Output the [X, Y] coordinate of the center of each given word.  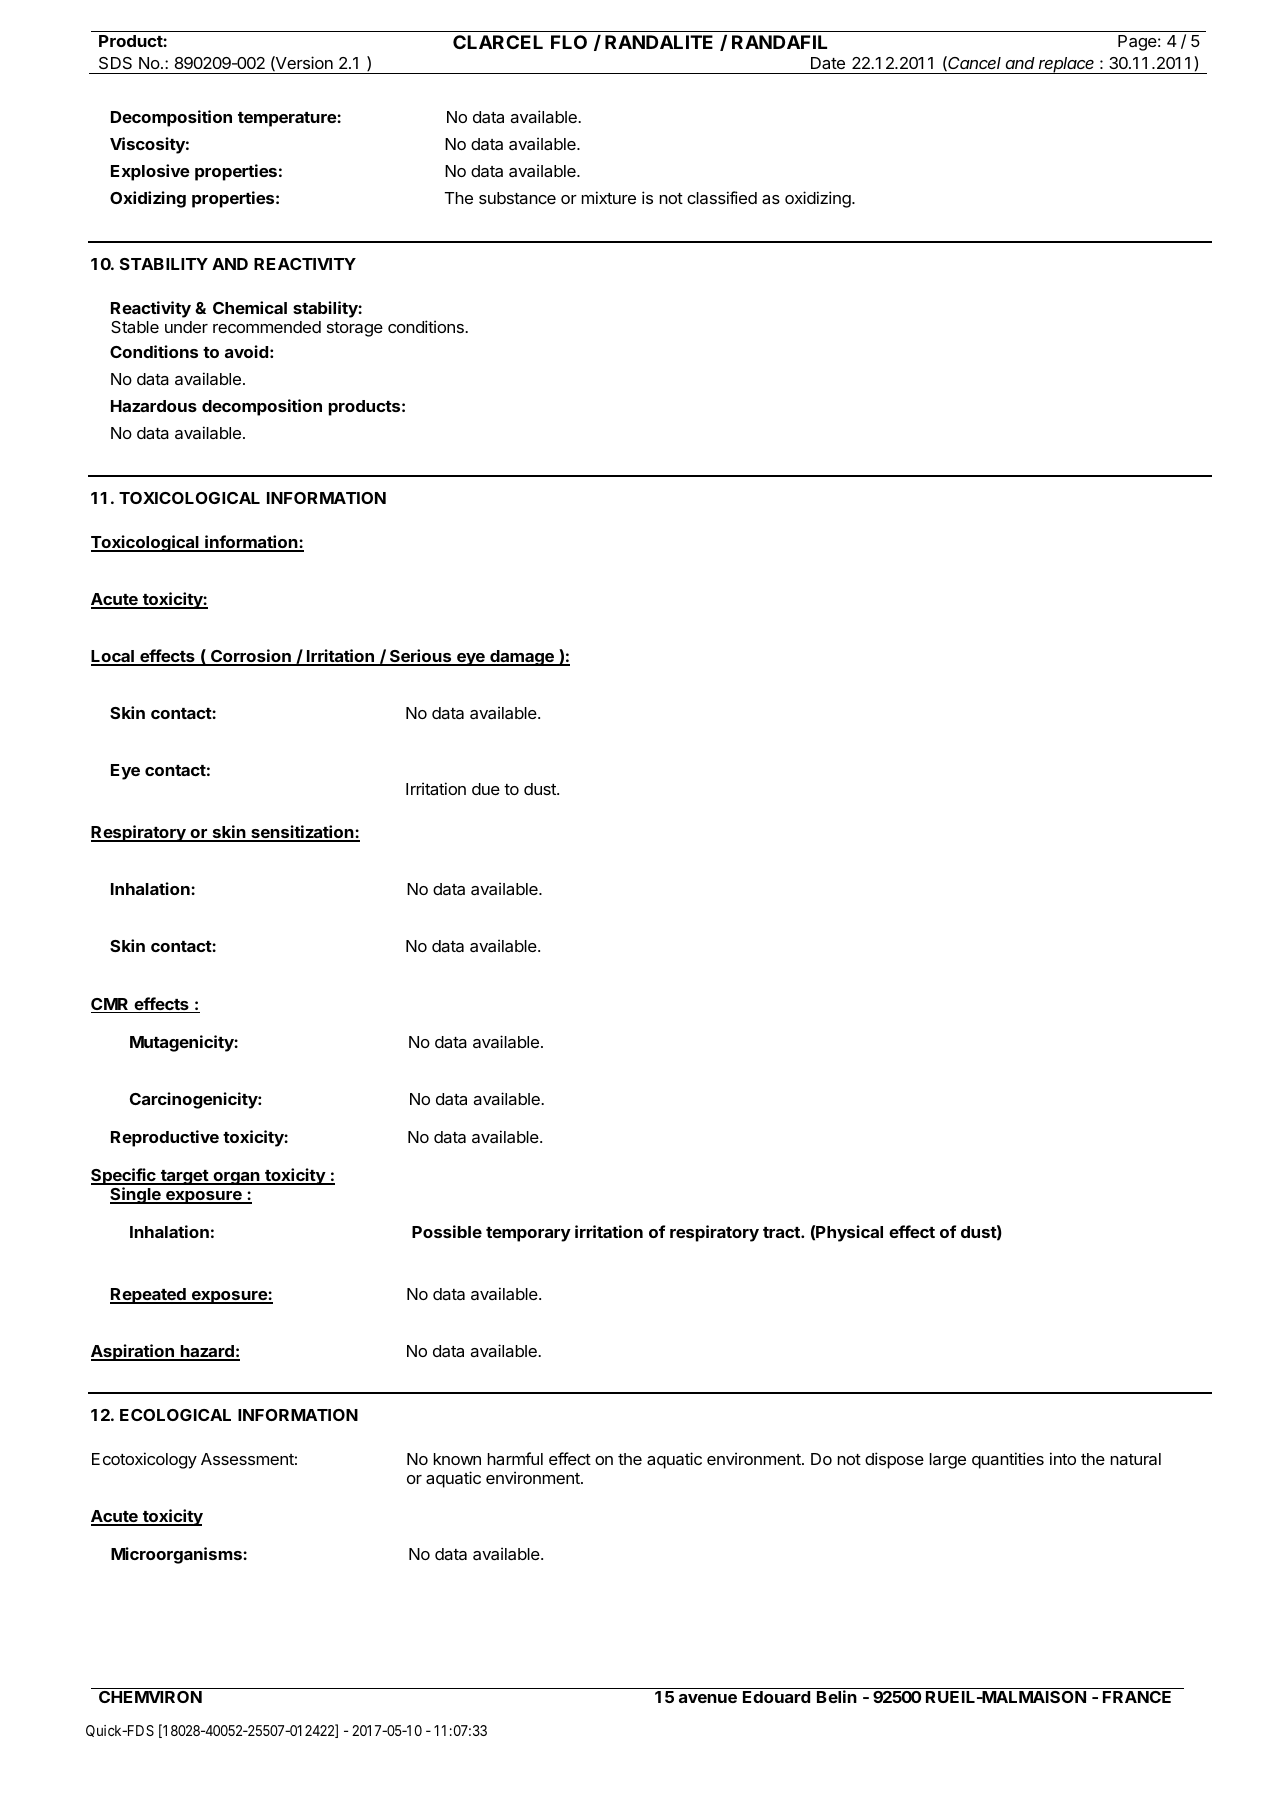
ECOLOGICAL [175, 1415]
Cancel [974, 63]
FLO [569, 42]
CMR [111, 1005]
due [486, 789]
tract [782, 1232]
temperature [288, 119]
